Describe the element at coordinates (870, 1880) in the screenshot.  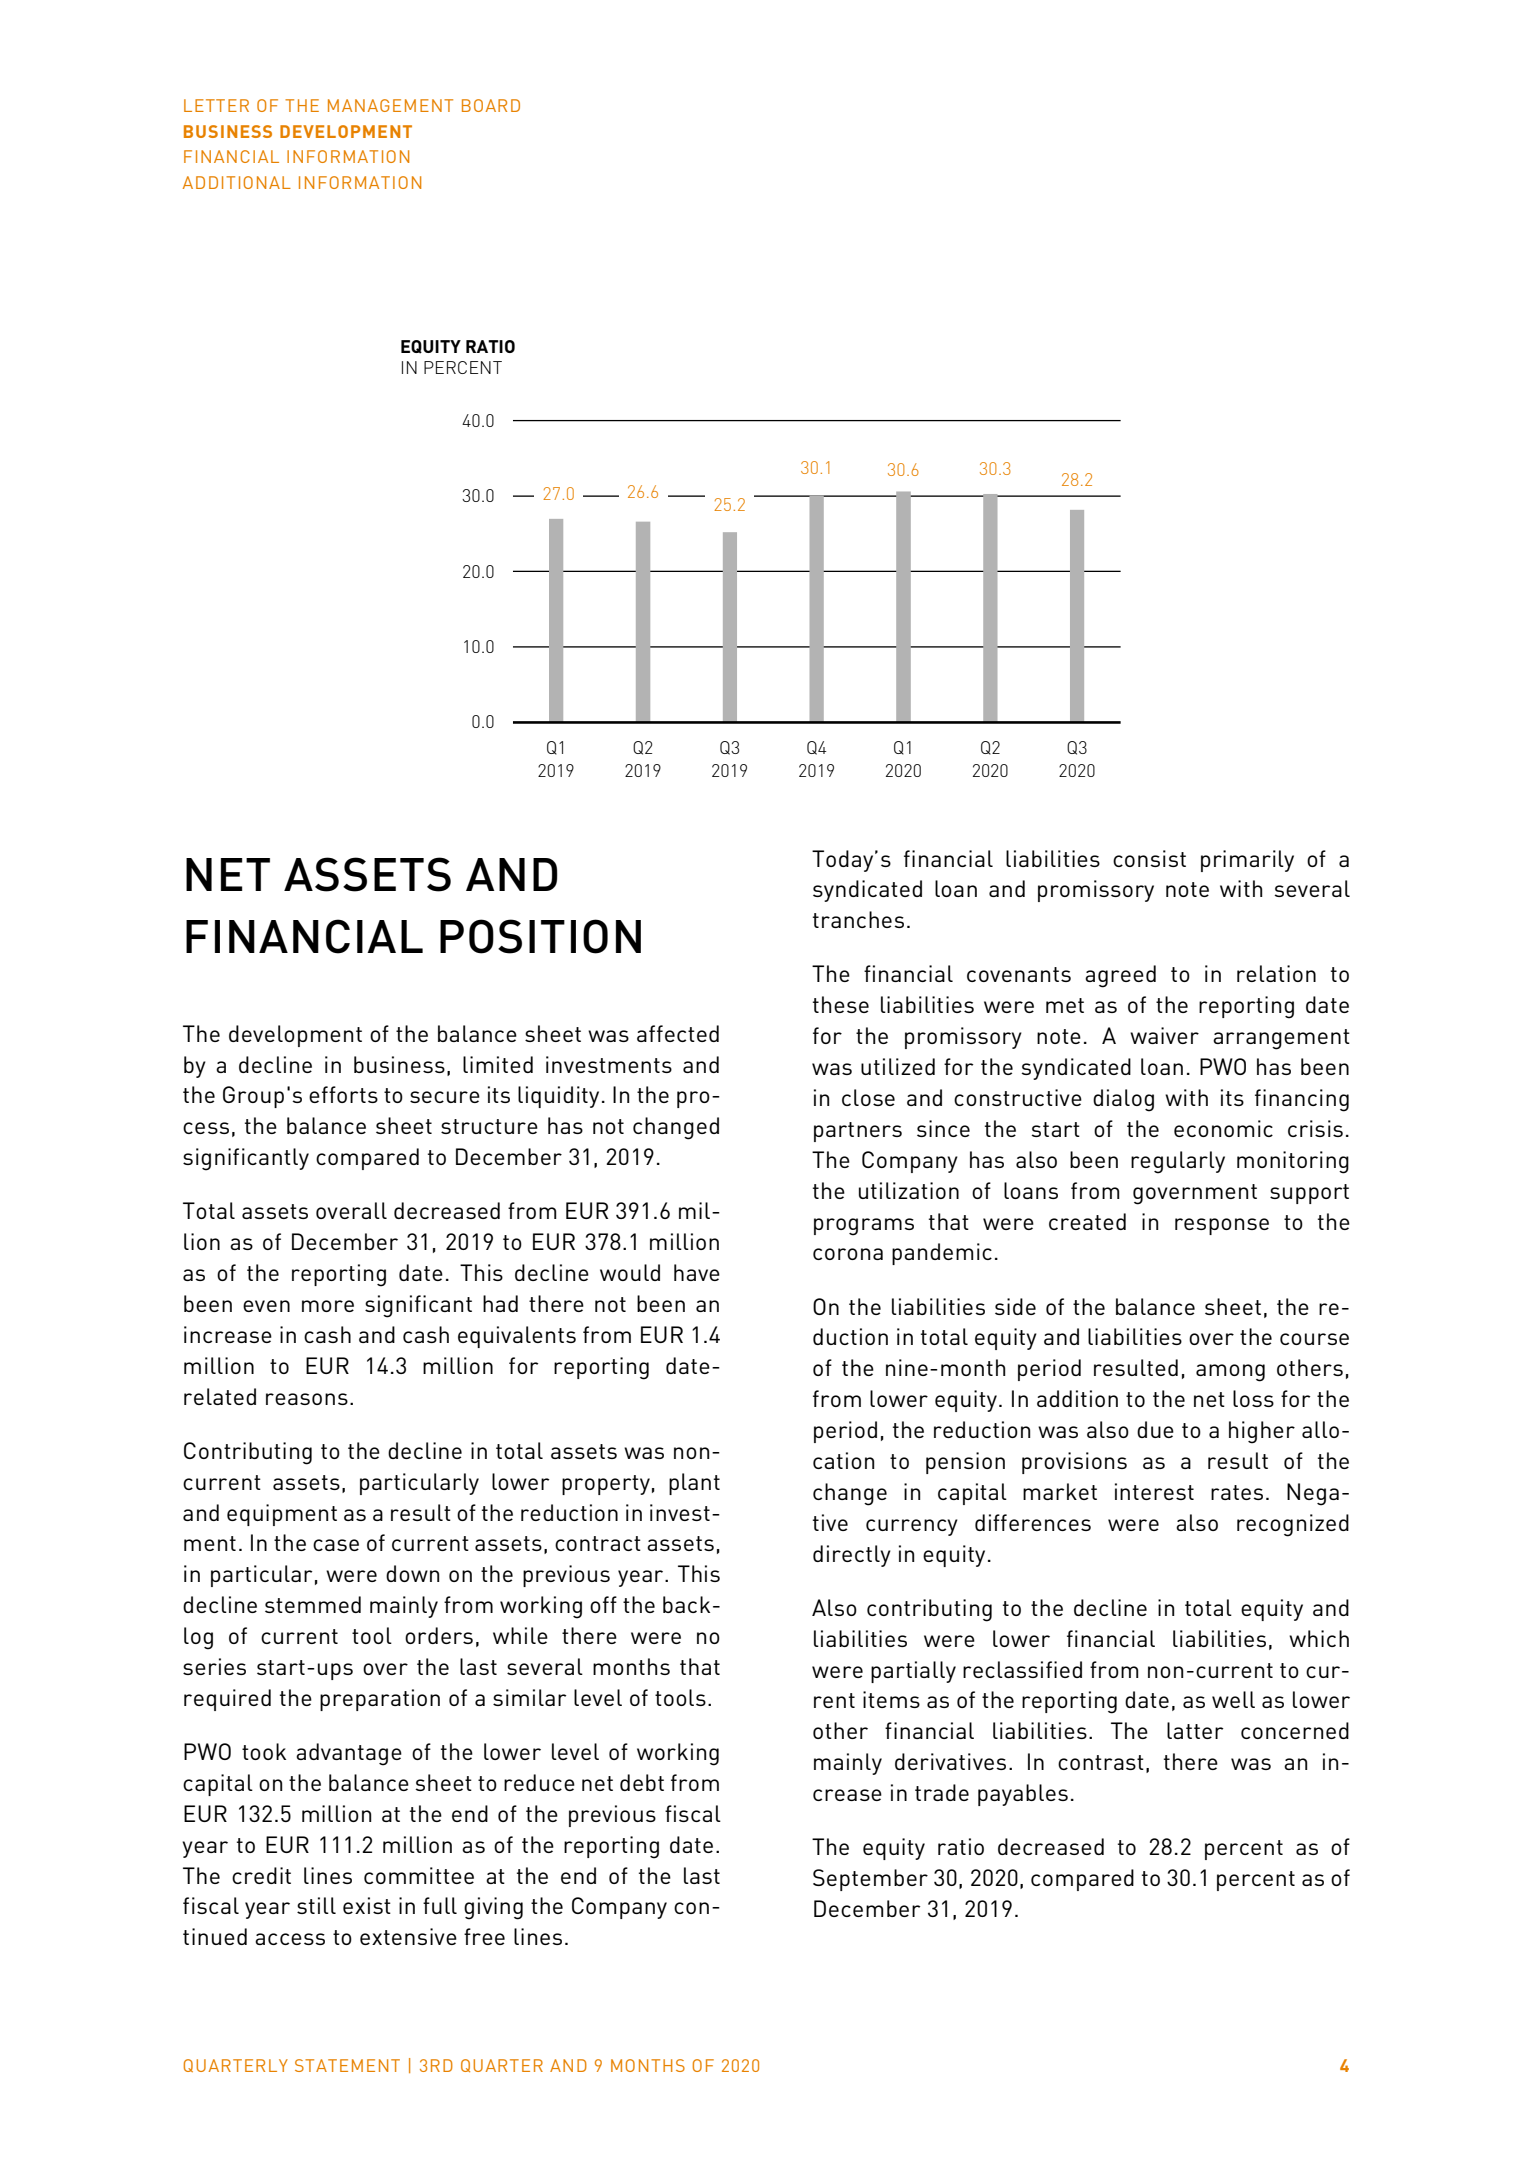
I see `September` at that location.
